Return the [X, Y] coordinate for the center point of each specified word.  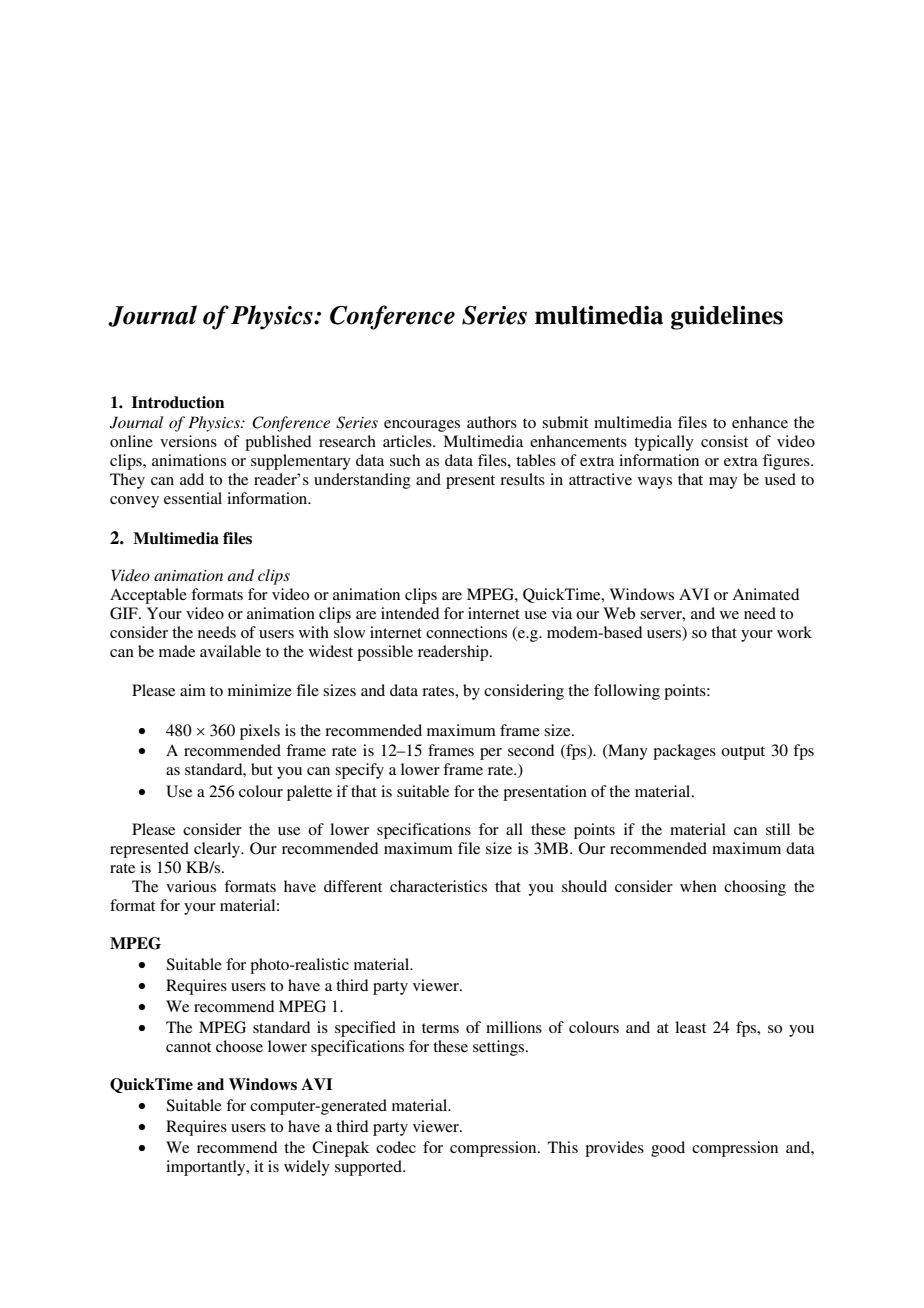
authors [492, 422]
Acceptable [148, 596]
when [698, 886]
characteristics [438, 886]
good [668, 1149]
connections [466, 632]
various [191, 886]
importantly [207, 1168]
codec [396, 1147]
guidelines [727, 318]
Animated [765, 594]
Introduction [178, 402]
